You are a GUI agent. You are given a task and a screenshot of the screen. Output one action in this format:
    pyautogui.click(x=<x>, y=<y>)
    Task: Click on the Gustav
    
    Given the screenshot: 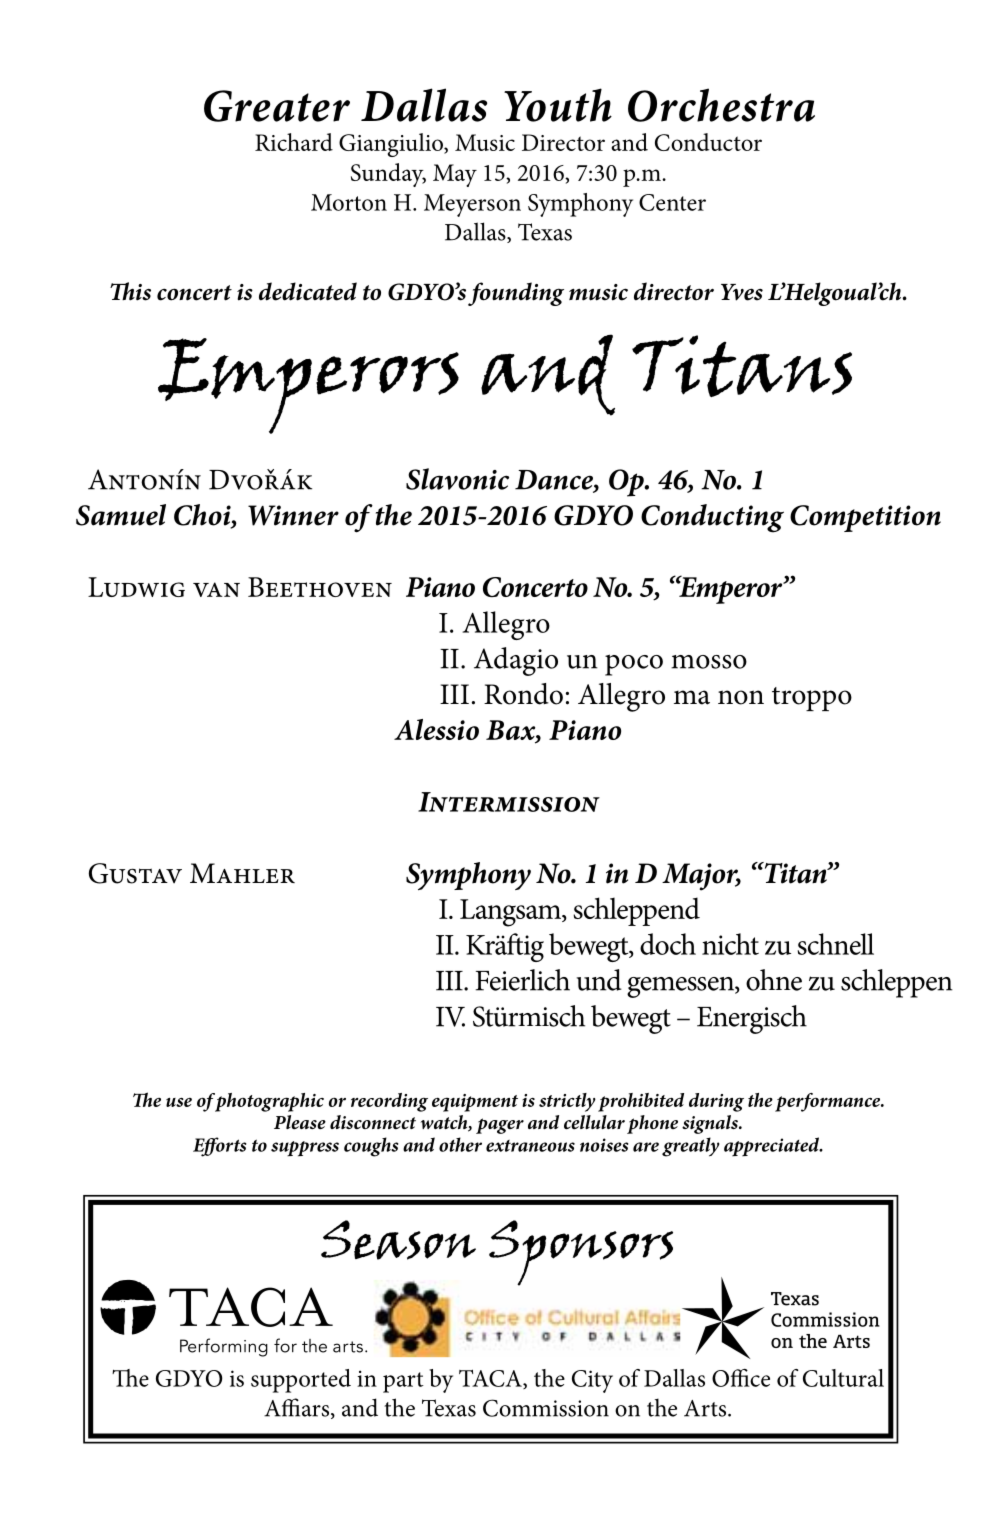 What is the action you would take?
    pyautogui.click(x=135, y=873)
